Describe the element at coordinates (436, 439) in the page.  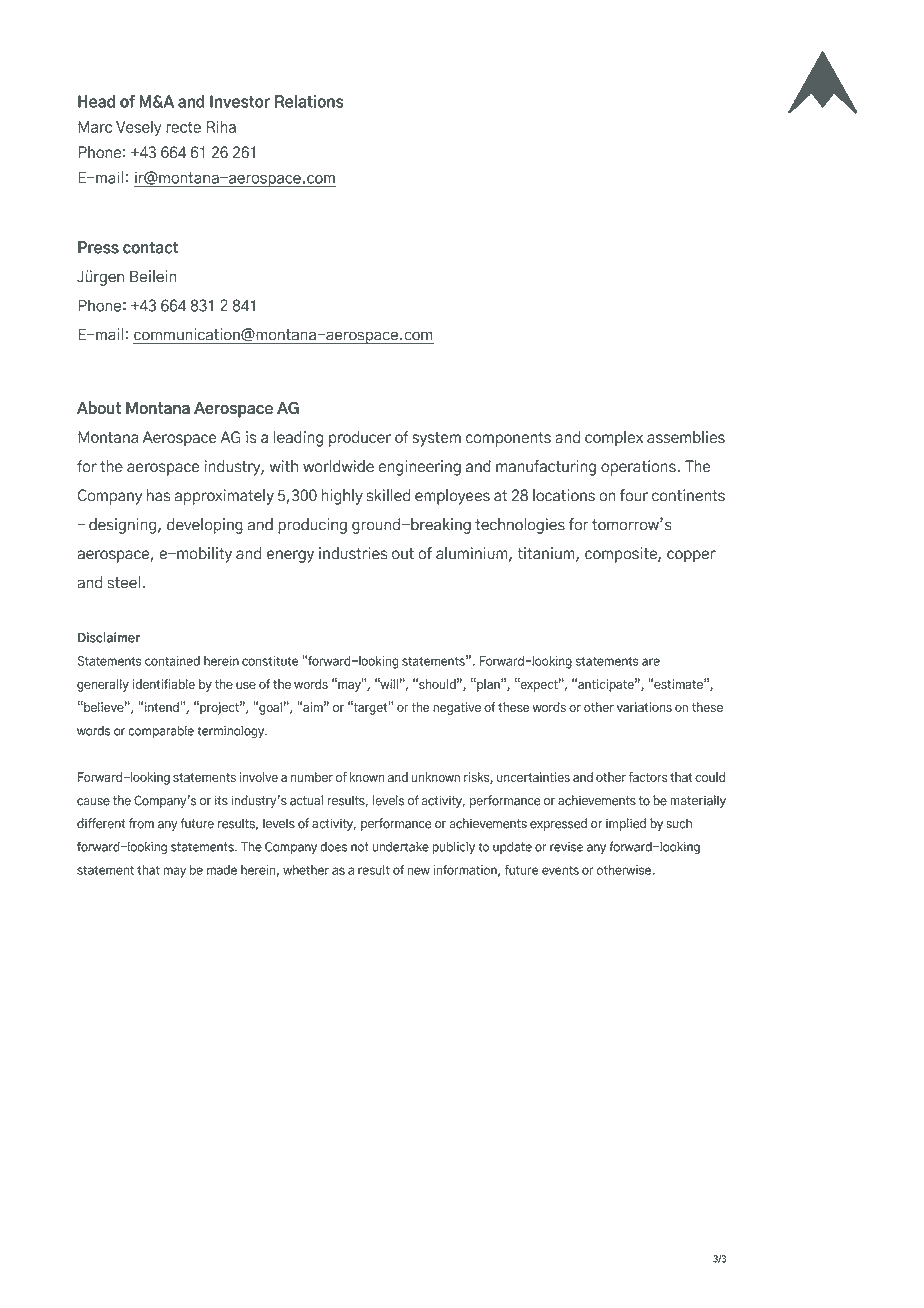
I see `system` at that location.
